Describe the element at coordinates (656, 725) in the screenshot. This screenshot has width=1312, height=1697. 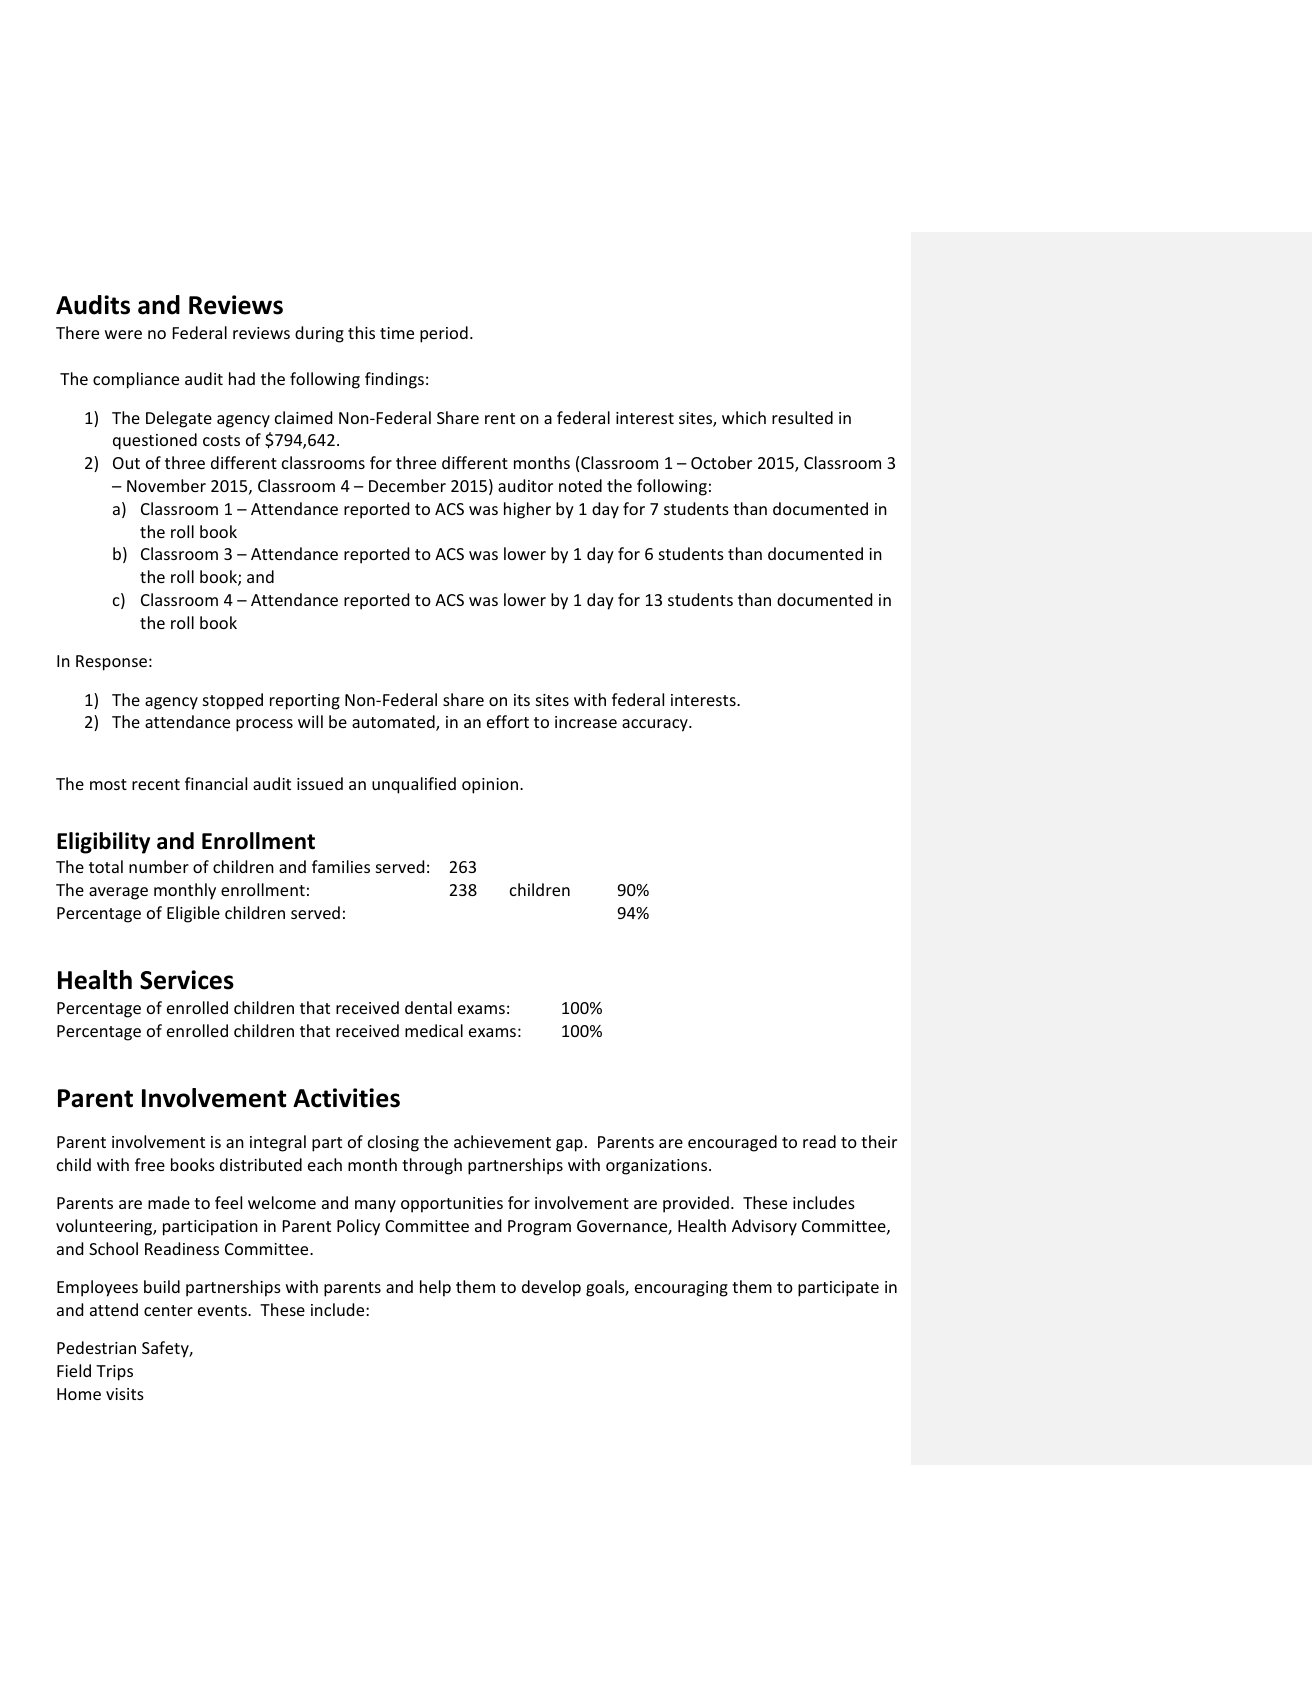
I see `accuracy` at that location.
